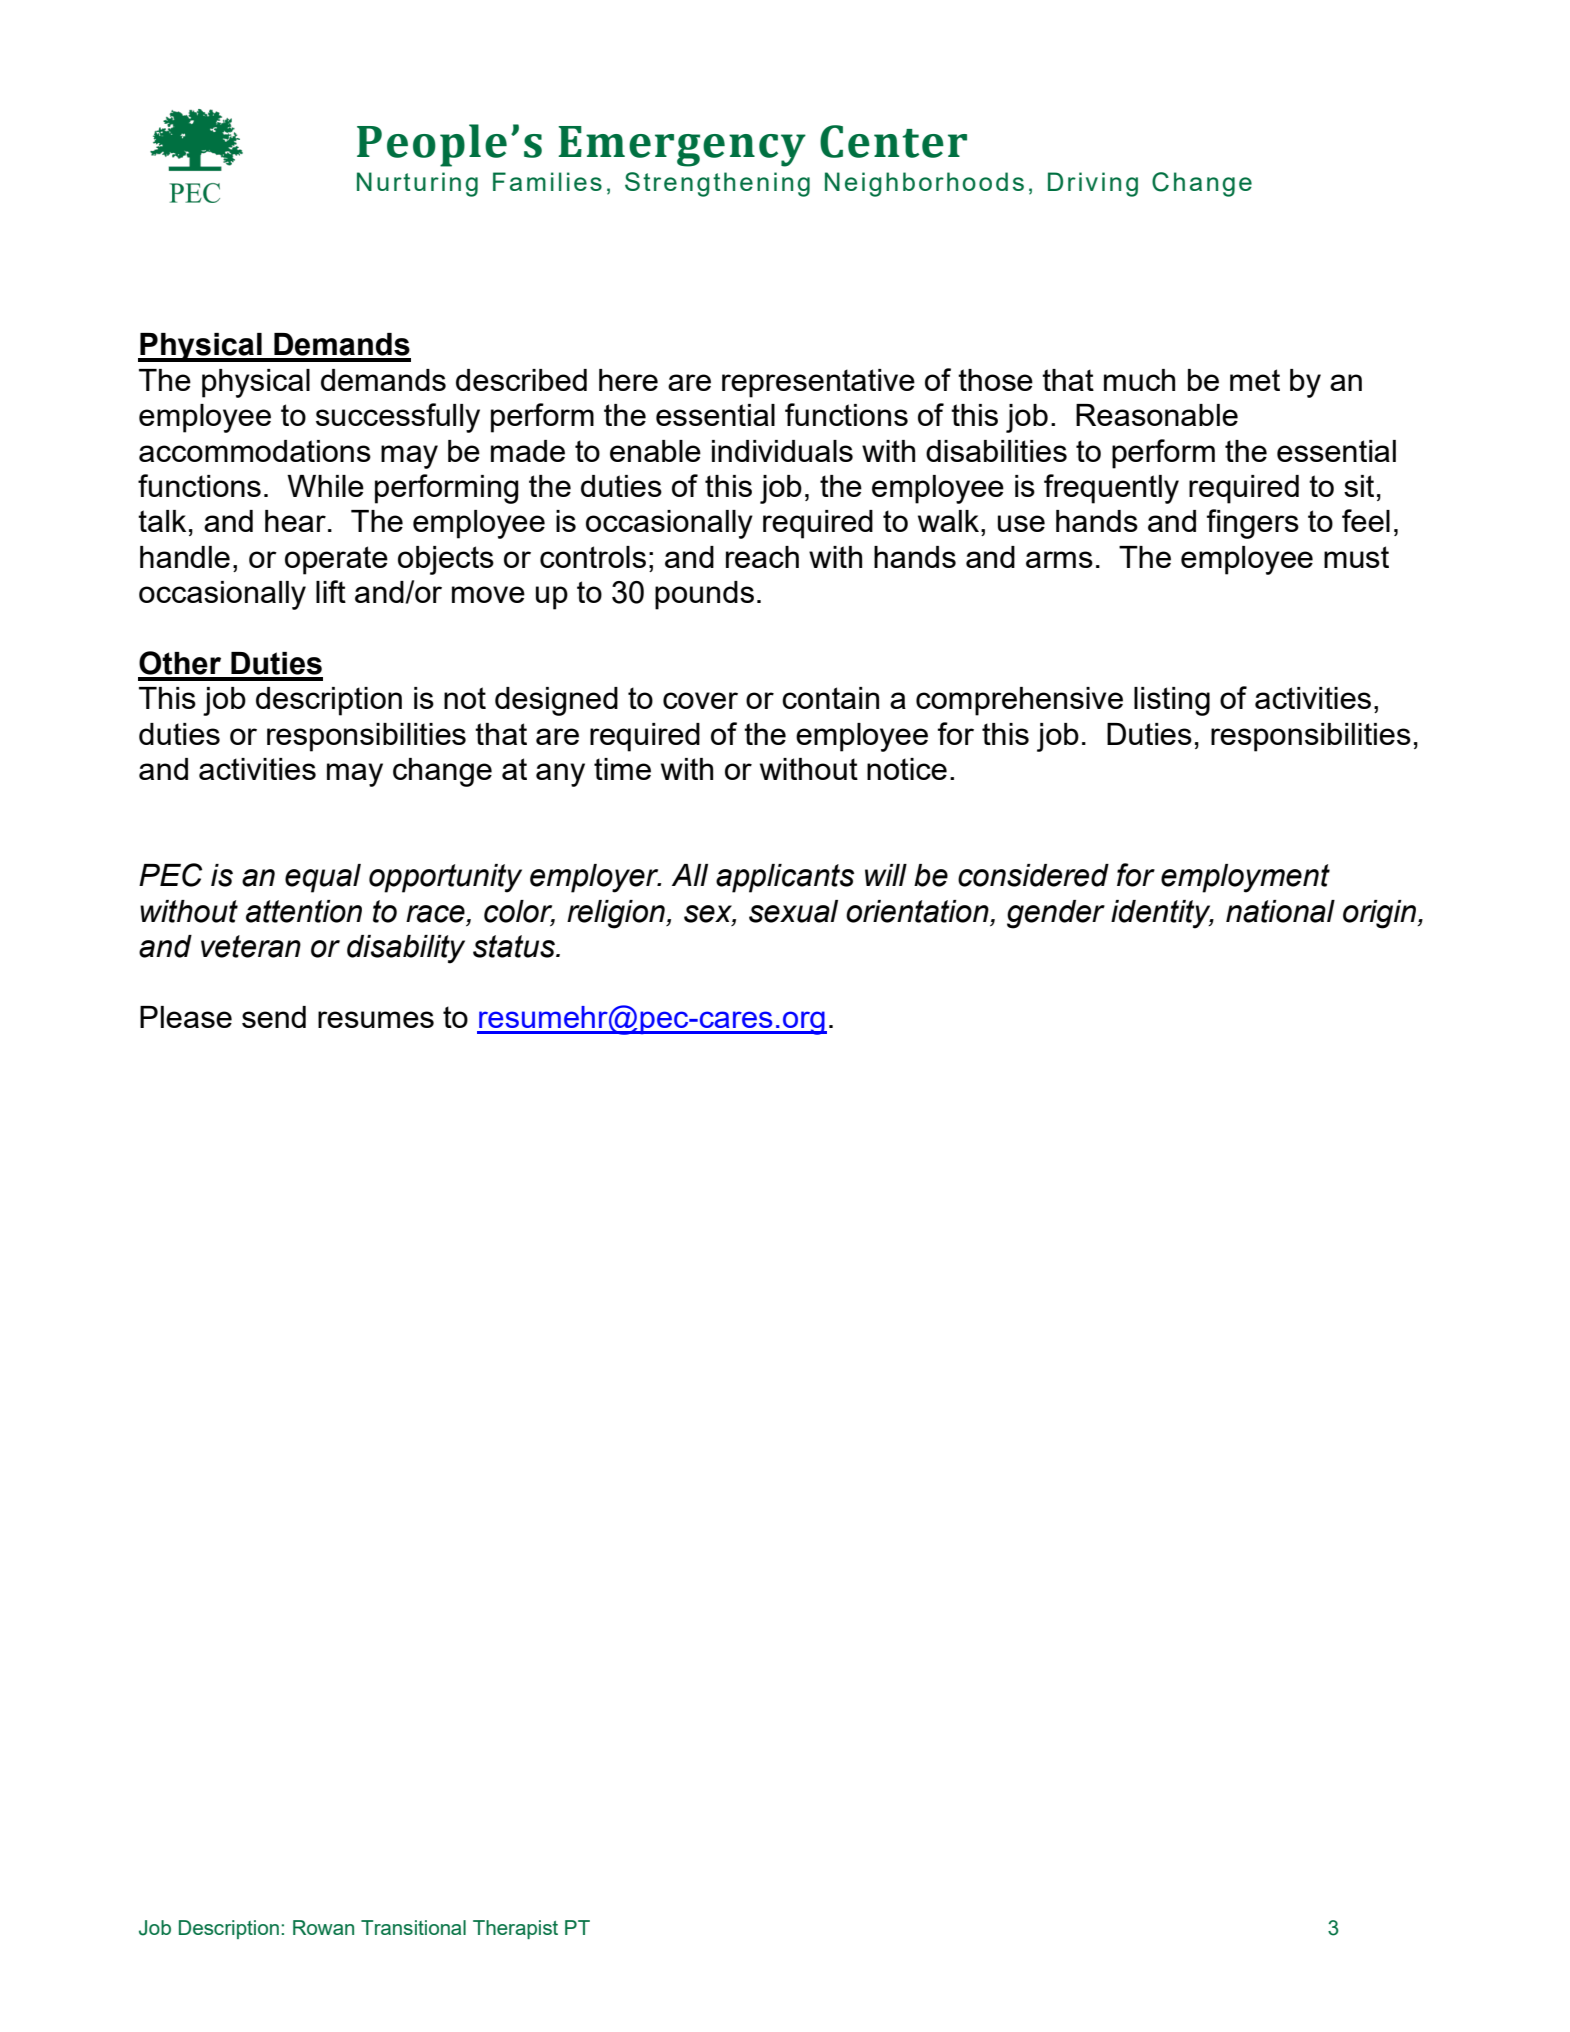 This page has height=2032, width=1570. Describe the element at coordinates (274, 1017) in the page. I see `send` at that location.
